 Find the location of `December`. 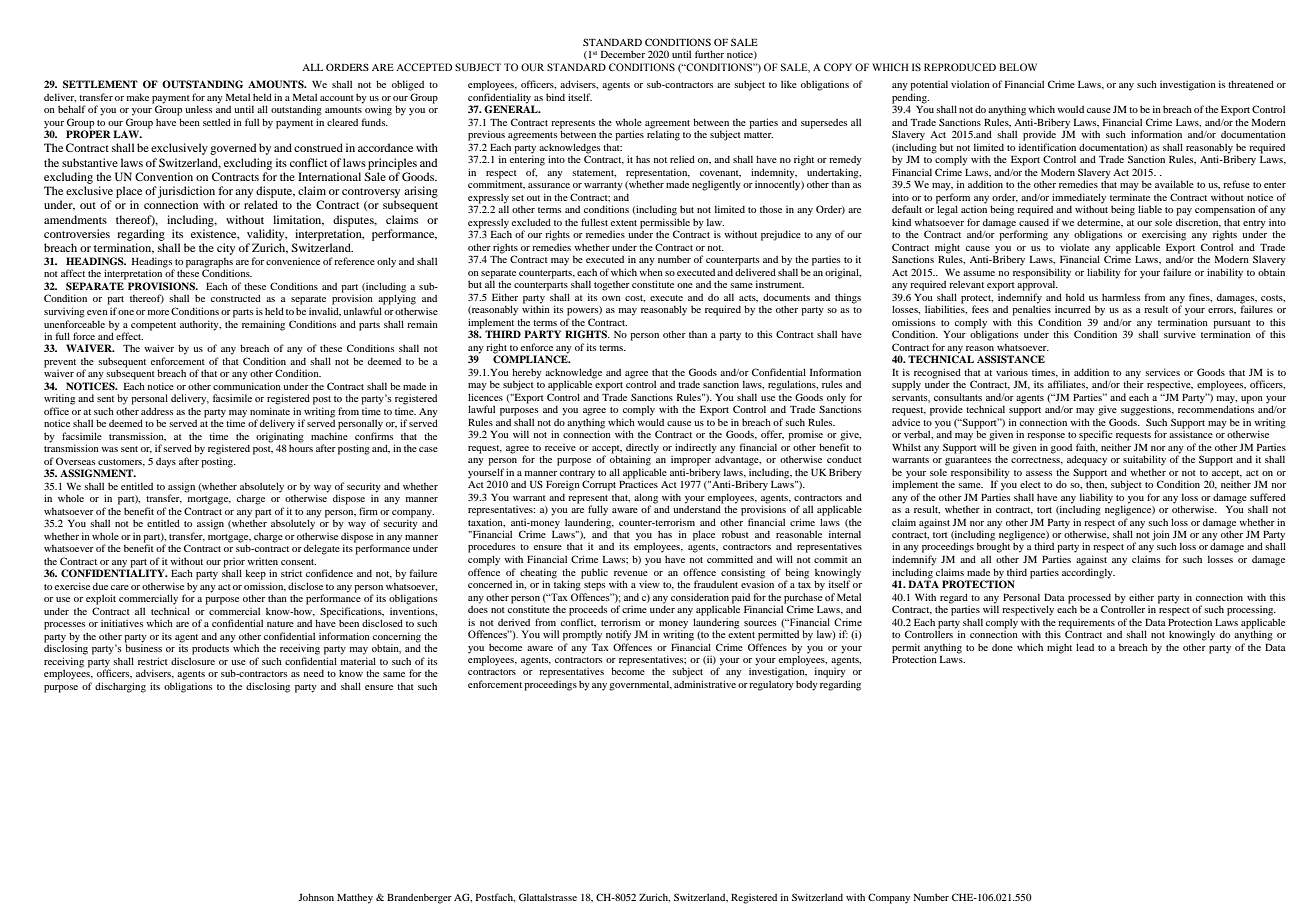

December is located at coordinates (623, 54).
